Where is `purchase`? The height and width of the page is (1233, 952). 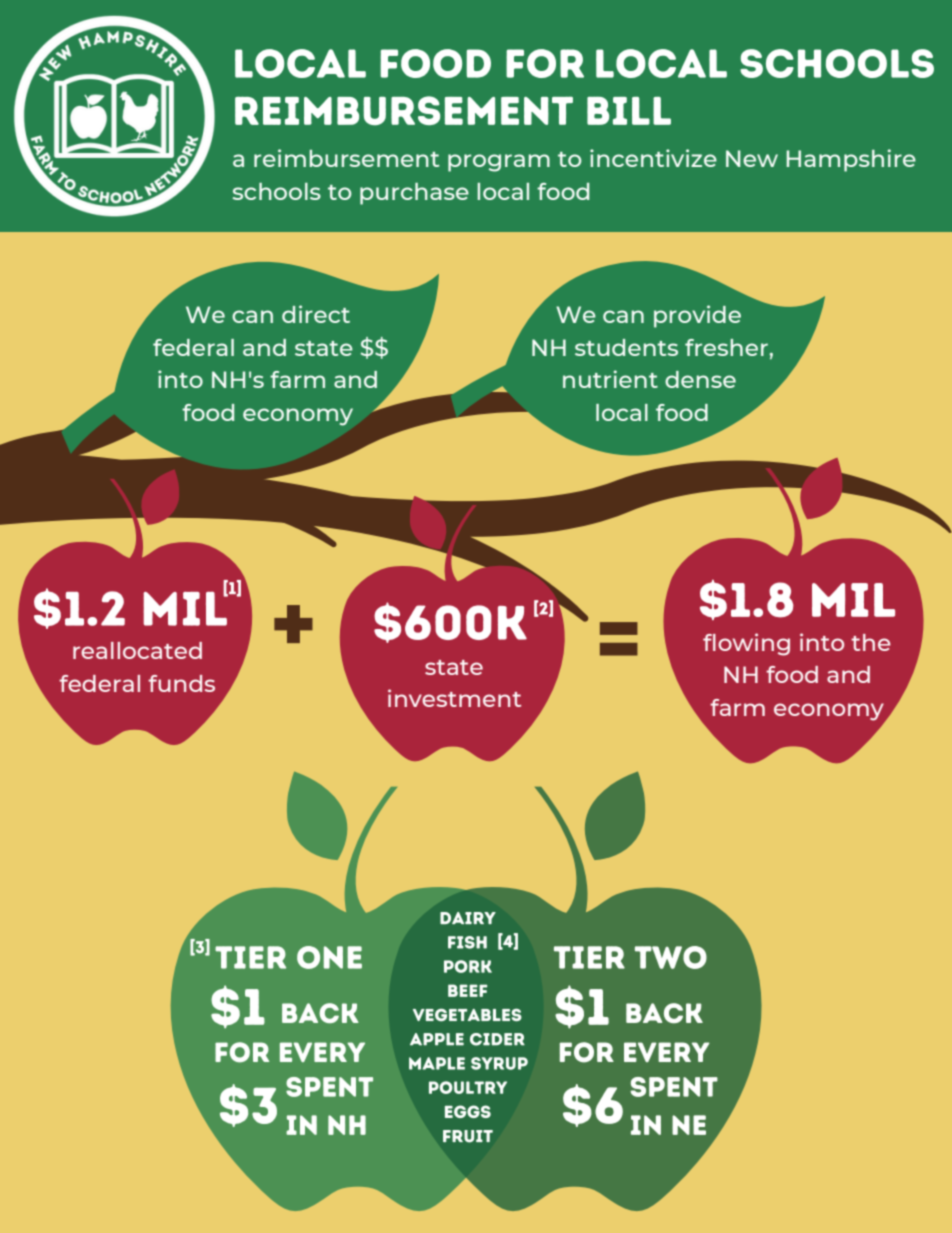 purchase is located at coordinates (414, 194).
